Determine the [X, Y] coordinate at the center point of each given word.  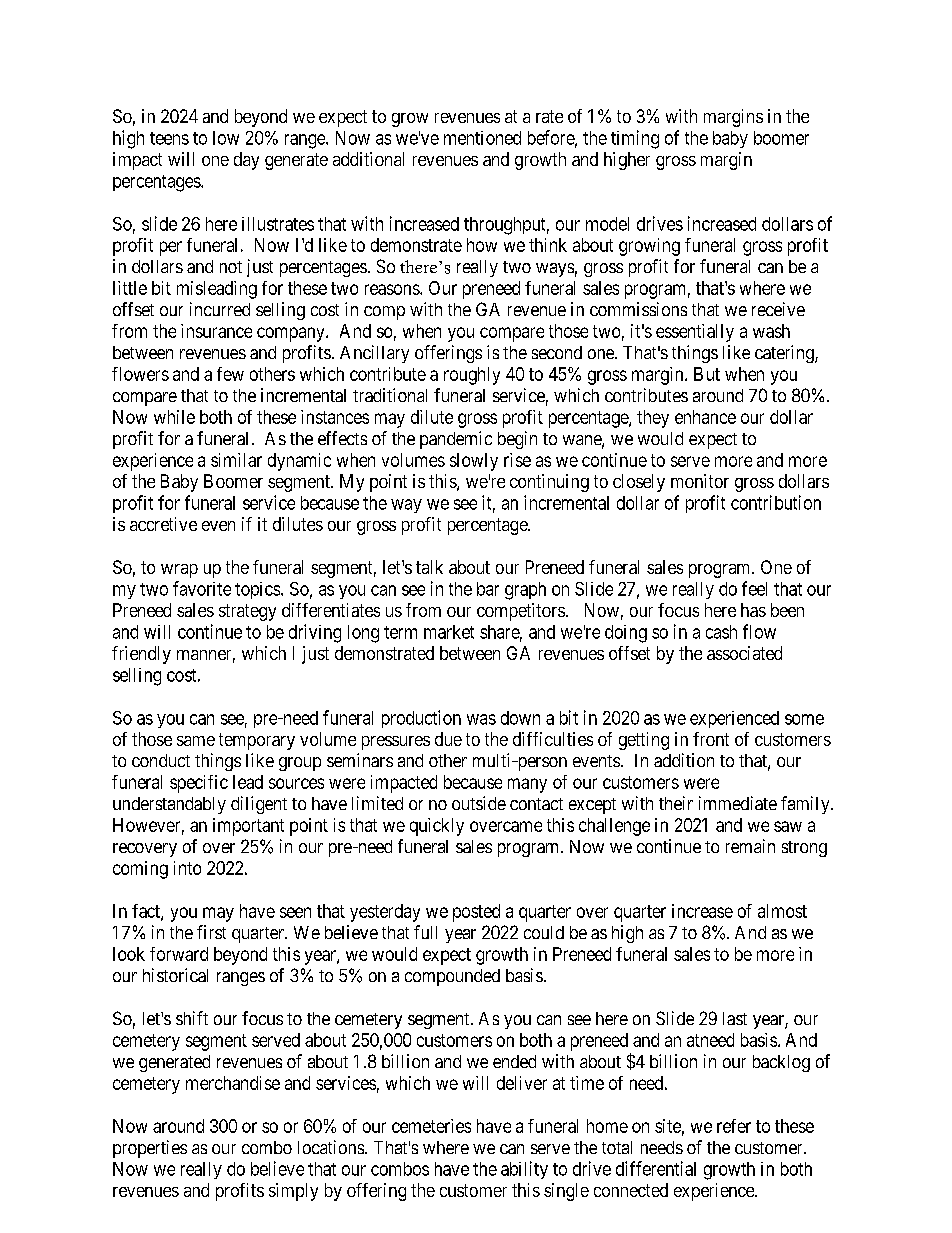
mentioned [482, 138]
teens [169, 138]
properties [150, 1149]
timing [635, 139]
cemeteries [431, 1126]
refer [734, 1126]
